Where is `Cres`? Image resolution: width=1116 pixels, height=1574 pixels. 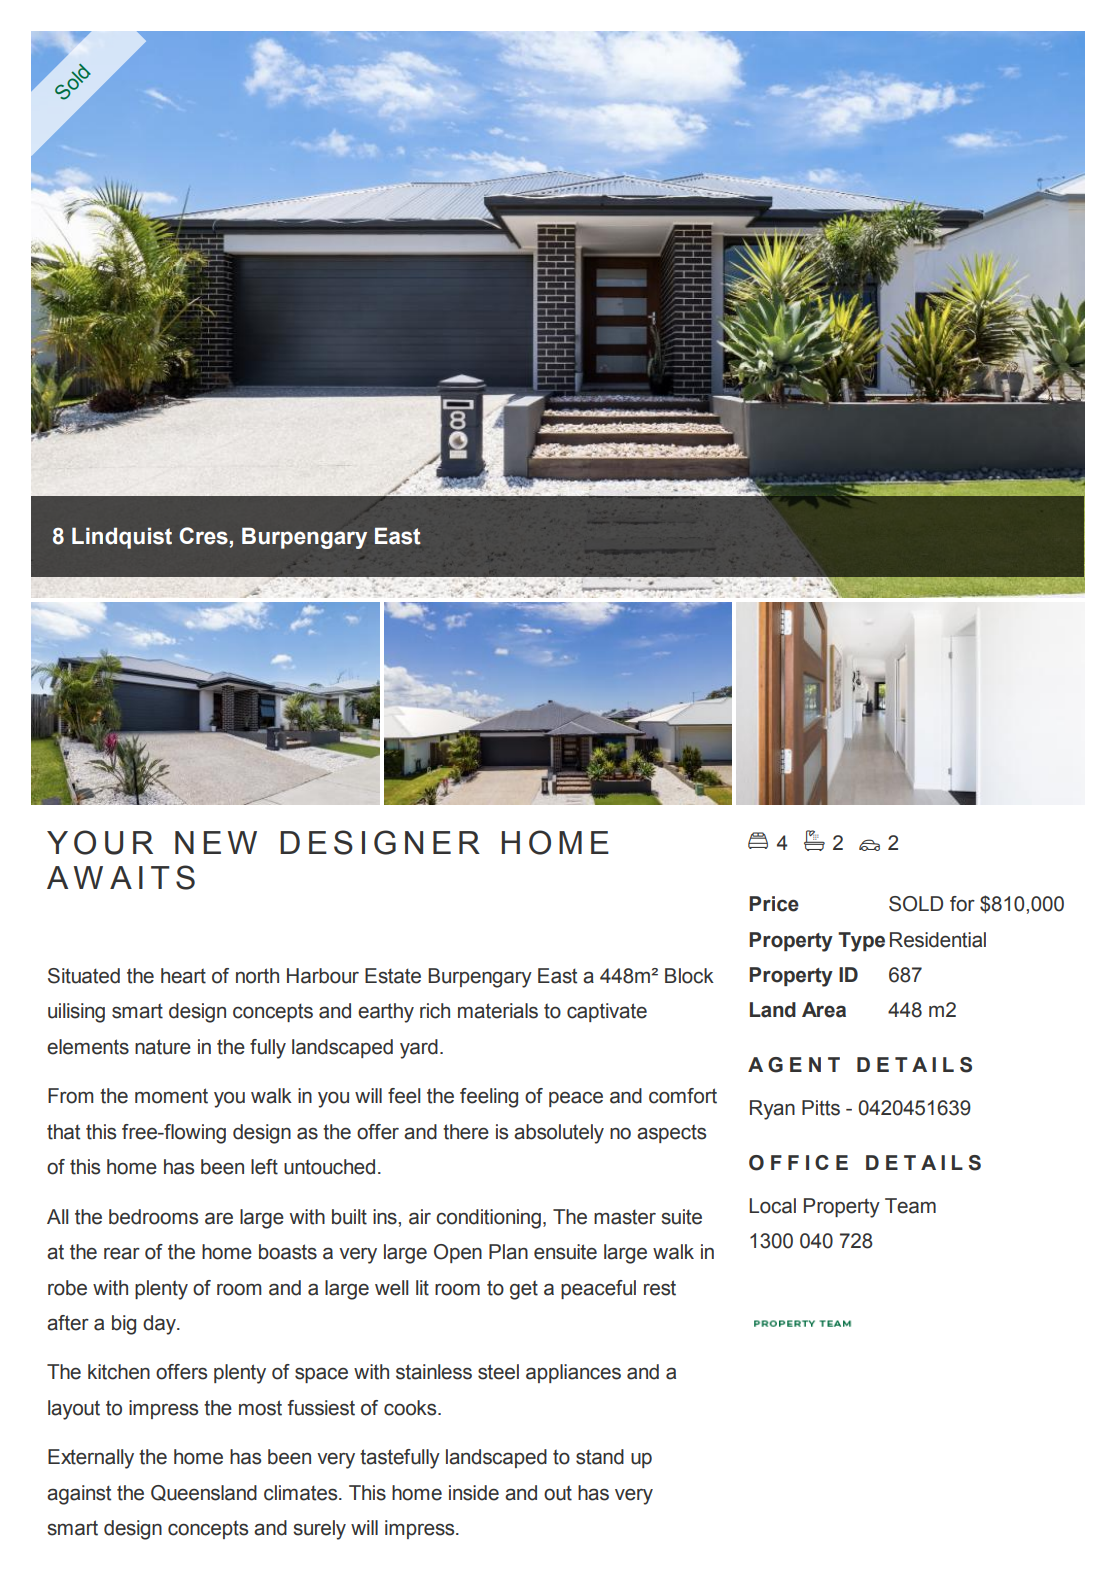
Cres is located at coordinates (203, 536).
